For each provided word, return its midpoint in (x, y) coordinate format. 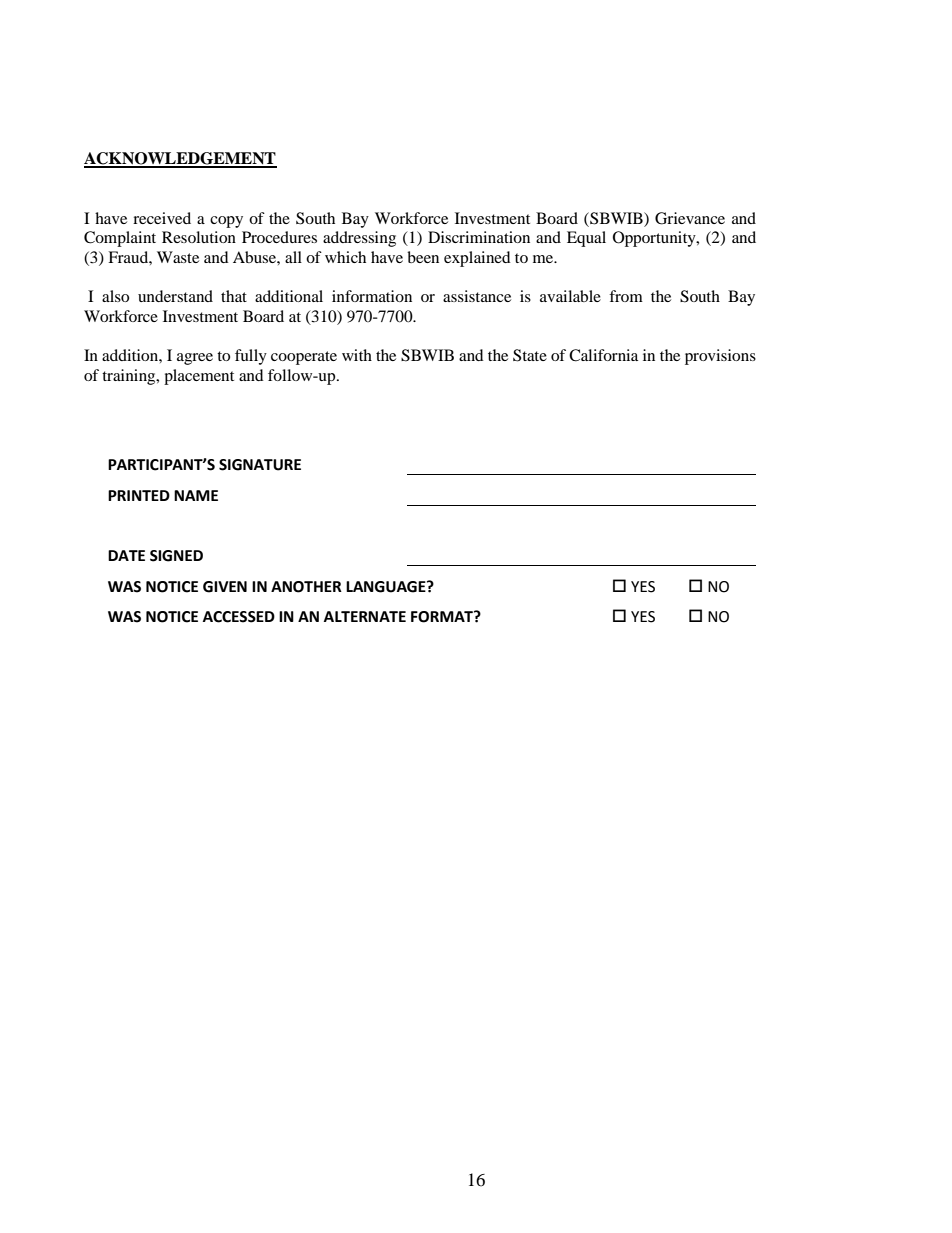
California (603, 355)
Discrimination (479, 237)
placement (199, 377)
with (357, 355)
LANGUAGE (387, 587)
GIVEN (225, 587)
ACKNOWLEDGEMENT (180, 159)
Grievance (690, 218)
